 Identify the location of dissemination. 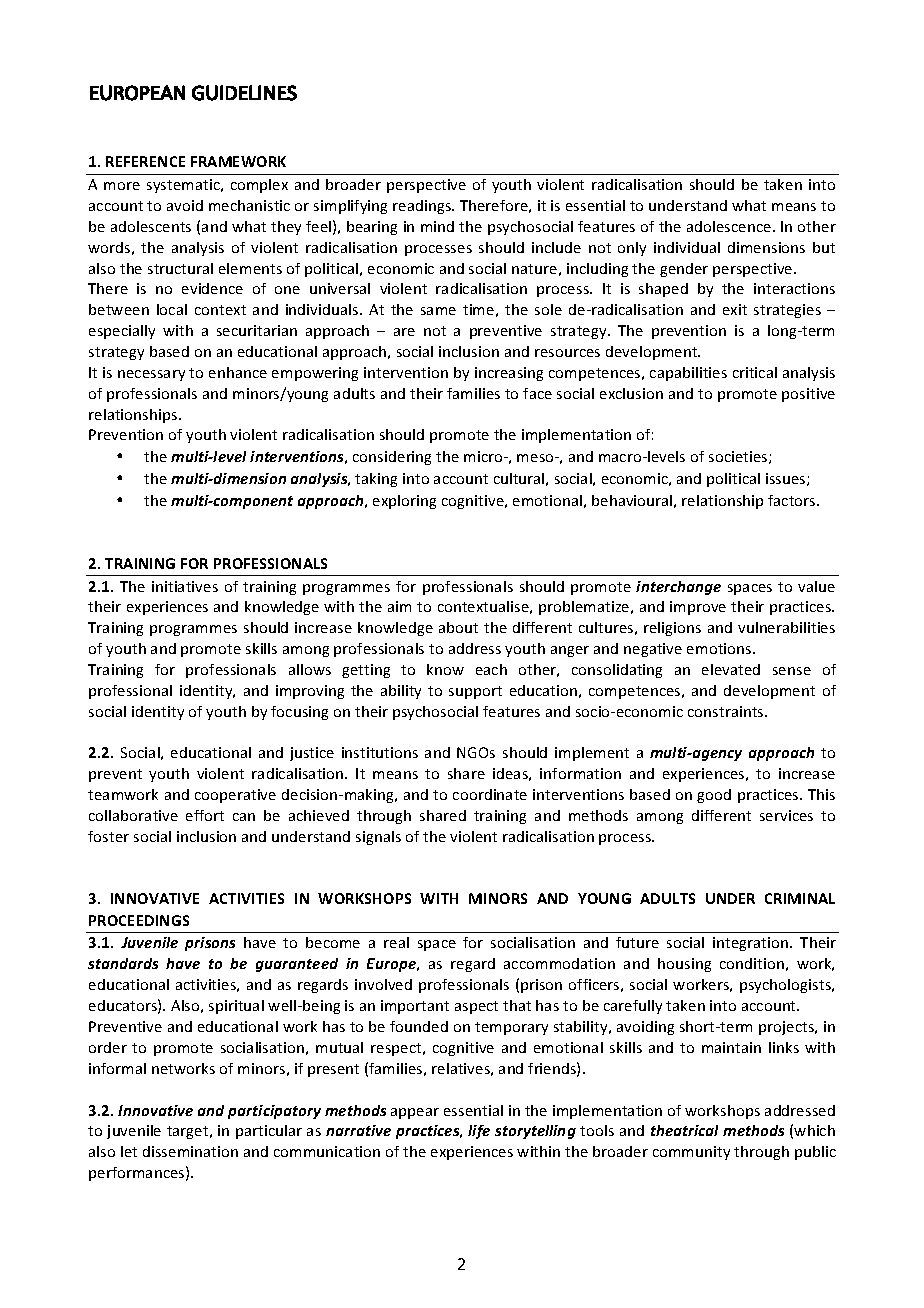
(190, 1151).
